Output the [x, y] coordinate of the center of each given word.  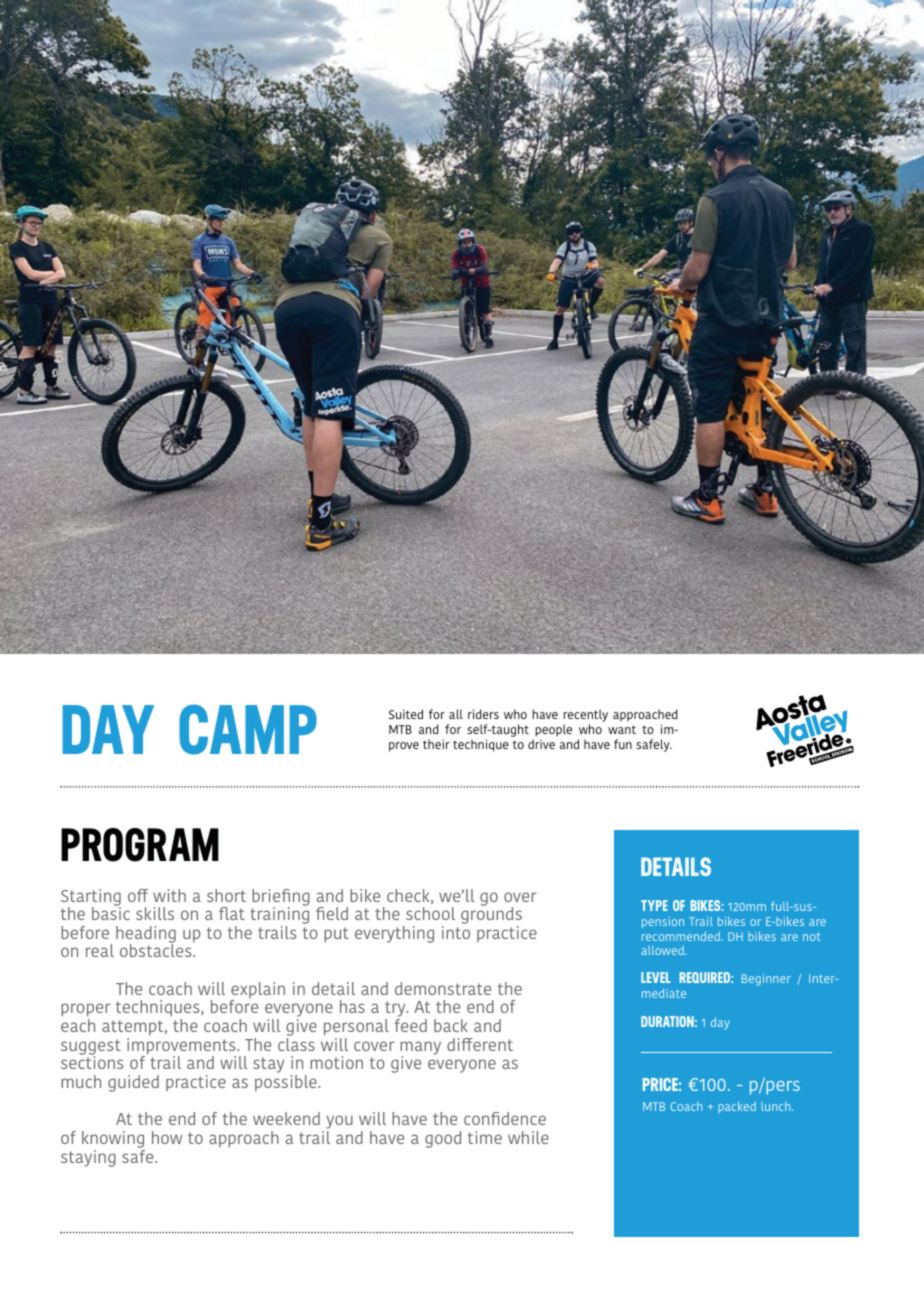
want [622, 729]
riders [483, 714]
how [167, 1137]
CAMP [248, 729]
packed [737, 1107]
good [443, 1139]
